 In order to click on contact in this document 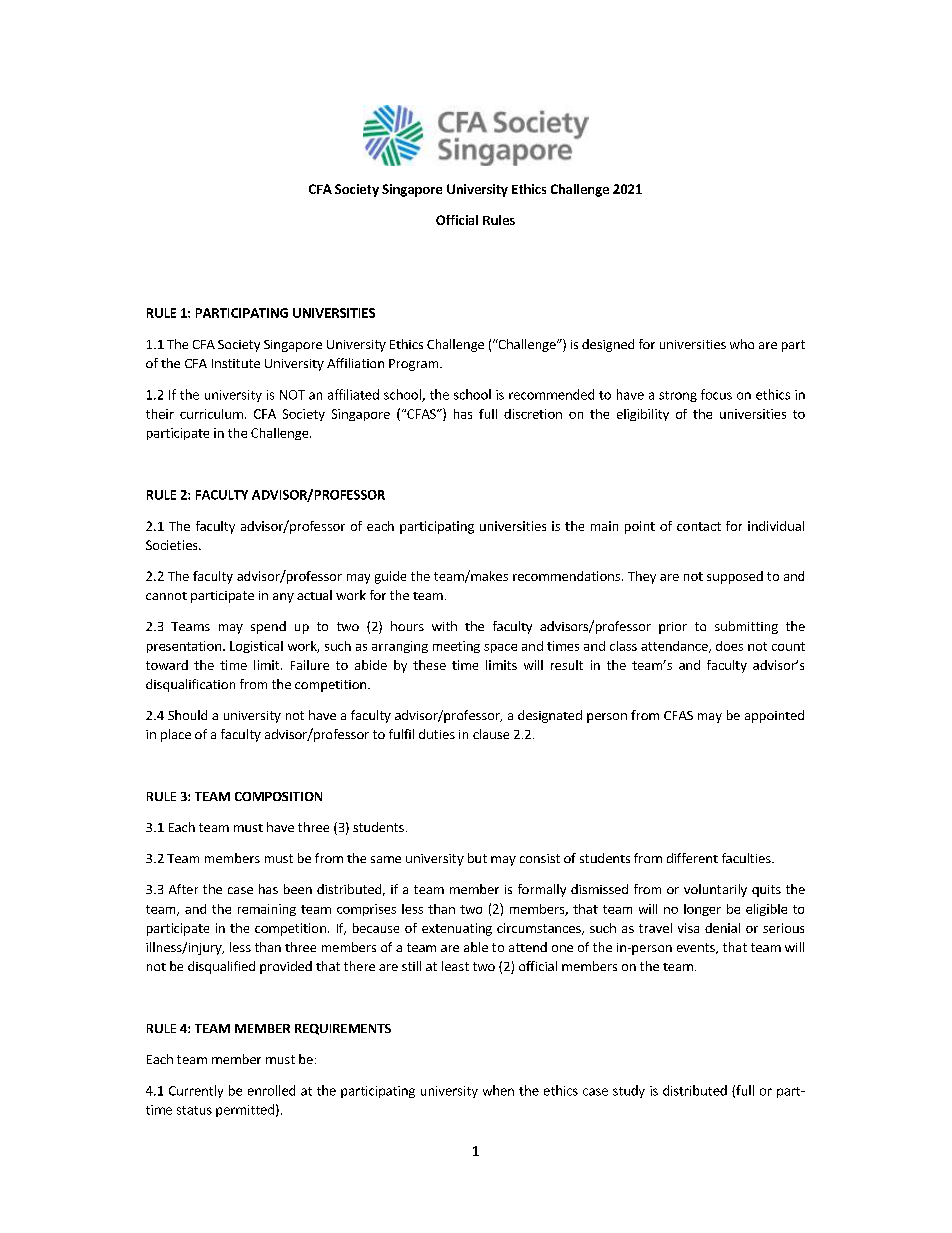, I will do `click(699, 526)`.
